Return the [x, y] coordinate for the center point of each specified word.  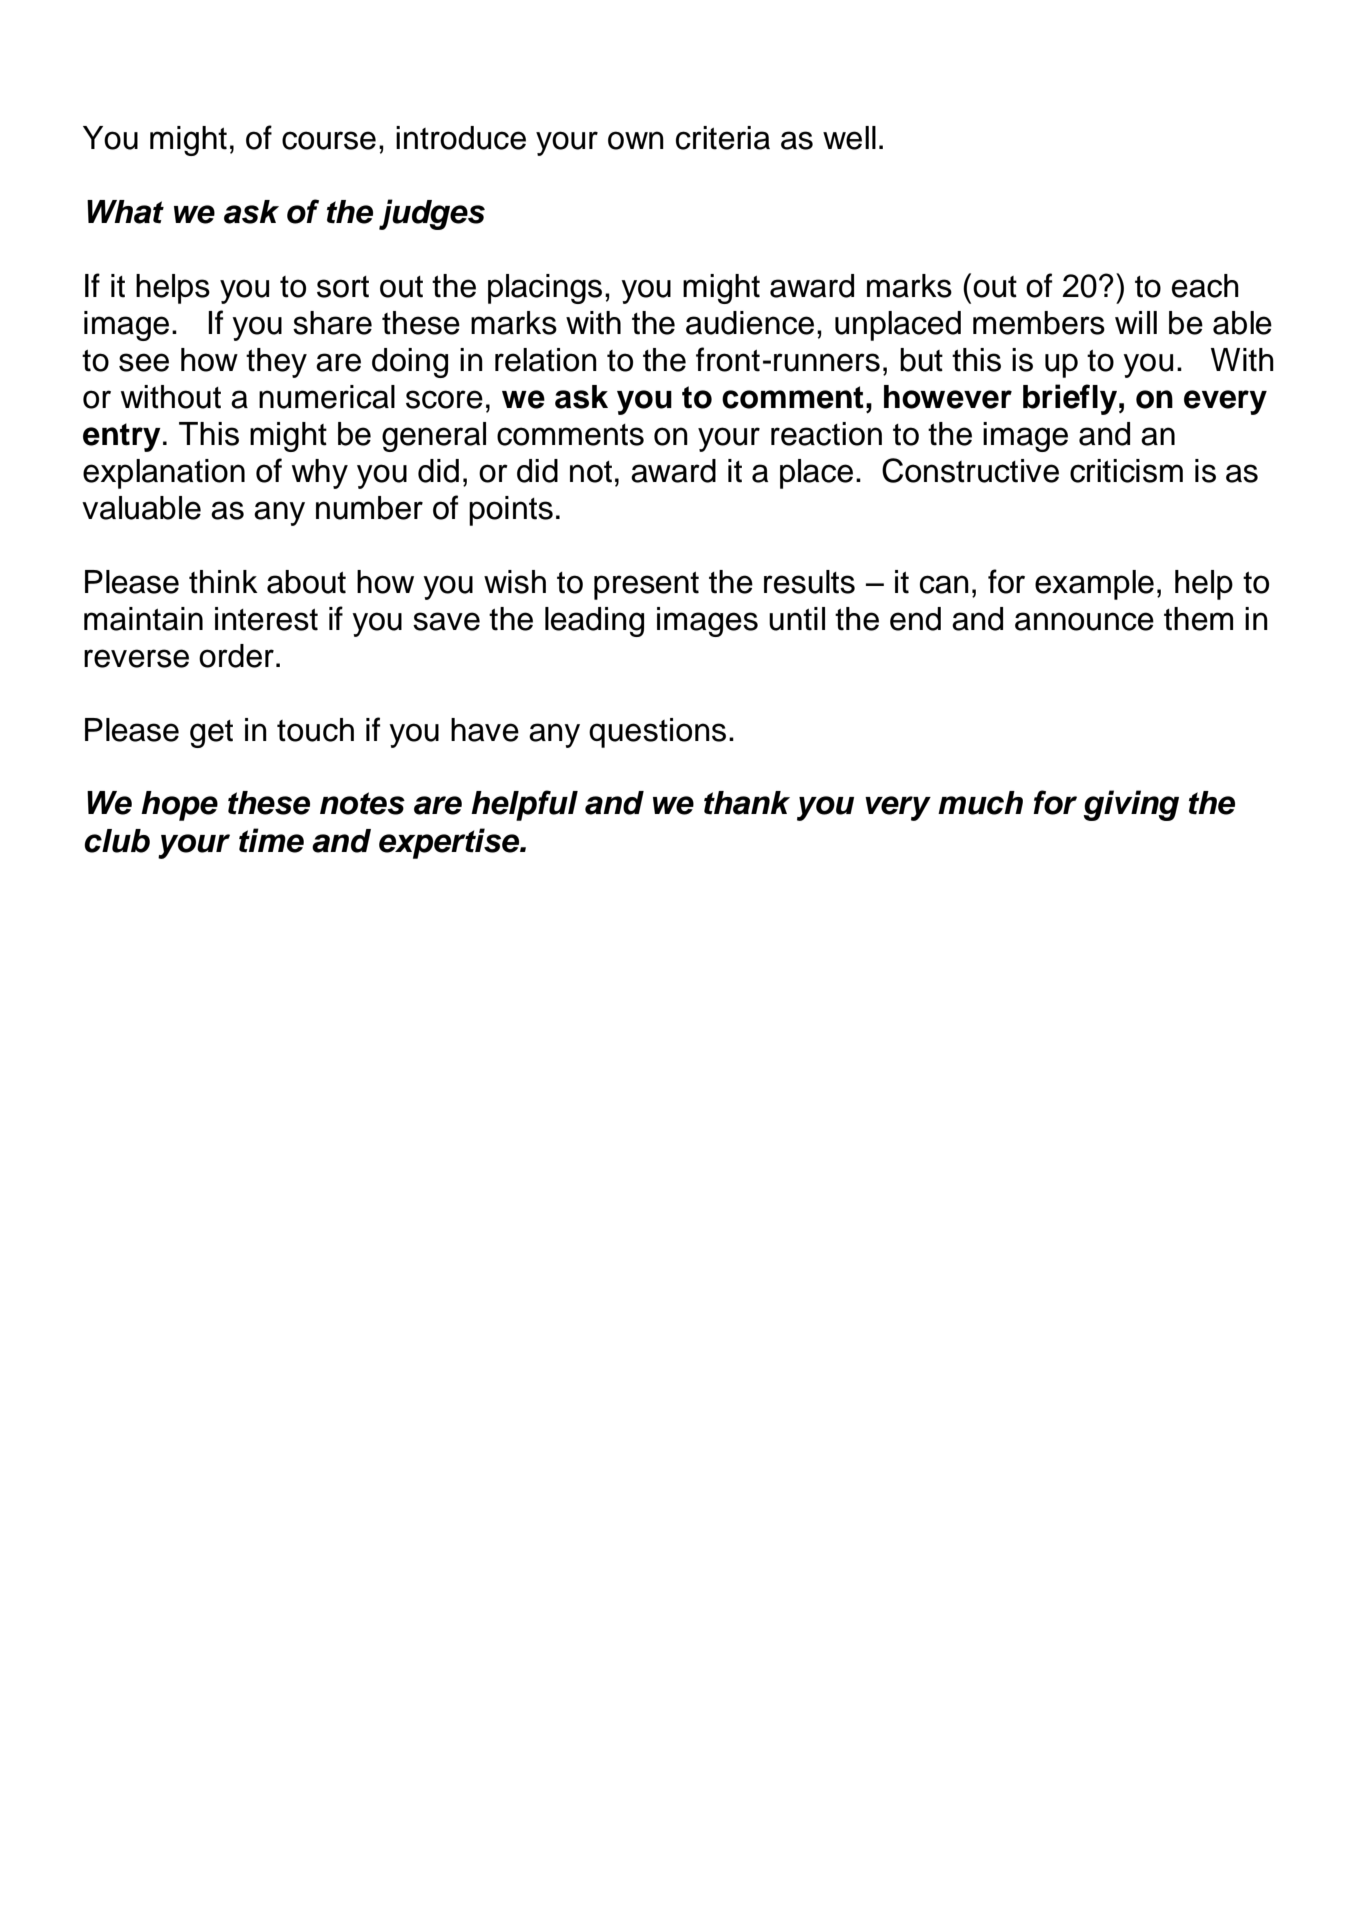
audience [750, 323]
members [1039, 323]
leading [594, 622]
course [329, 140]
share [332, 323]
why [320, 474]
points [511, 511]
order [236, 656]
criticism [1126, 471]
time [271, 840]
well [849, 138]
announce [1084, 621]
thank [747, 803]
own [636, 140]
